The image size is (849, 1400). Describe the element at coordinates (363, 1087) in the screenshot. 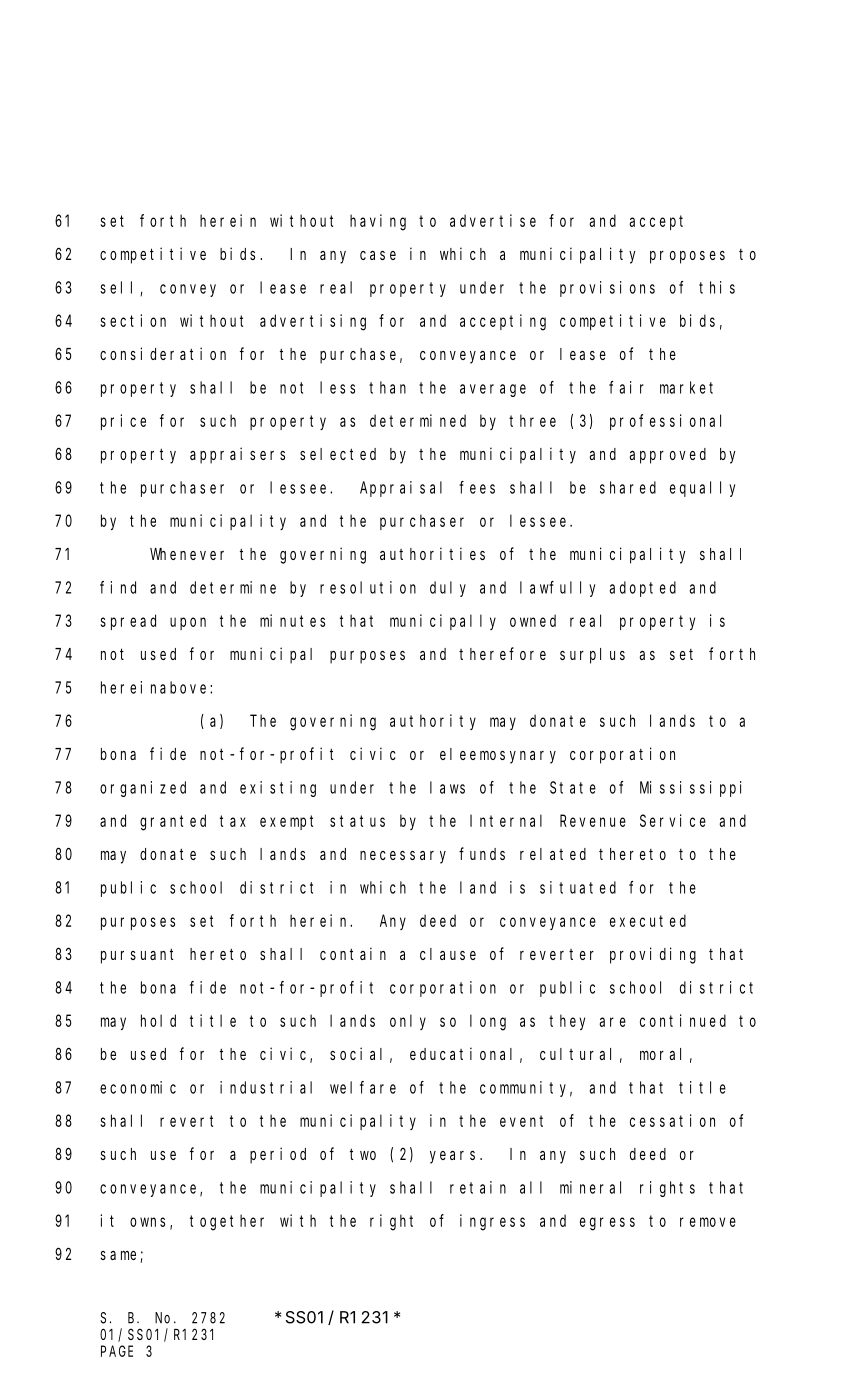

I see `welfare` at that location.
